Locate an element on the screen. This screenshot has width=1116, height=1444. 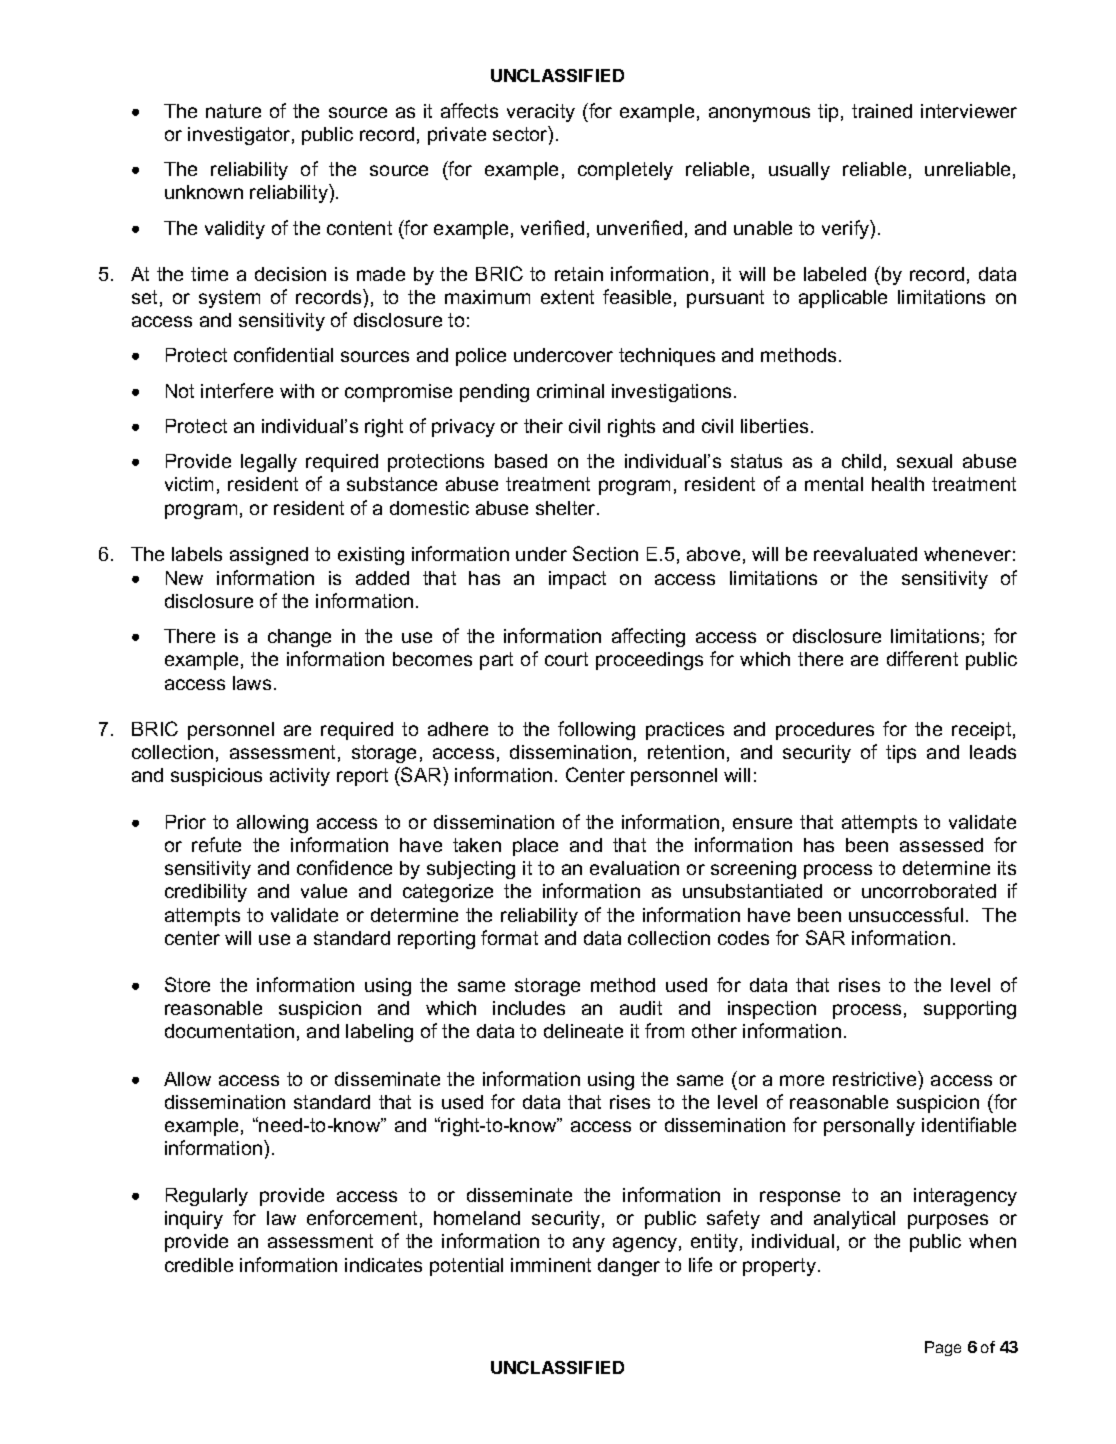
trained is located at coordinates (882, 111).
